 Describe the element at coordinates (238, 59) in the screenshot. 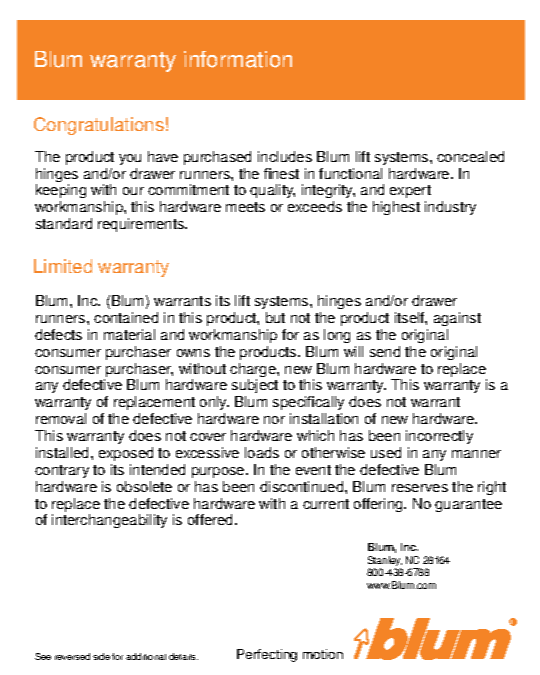

I see `information` at that location.
